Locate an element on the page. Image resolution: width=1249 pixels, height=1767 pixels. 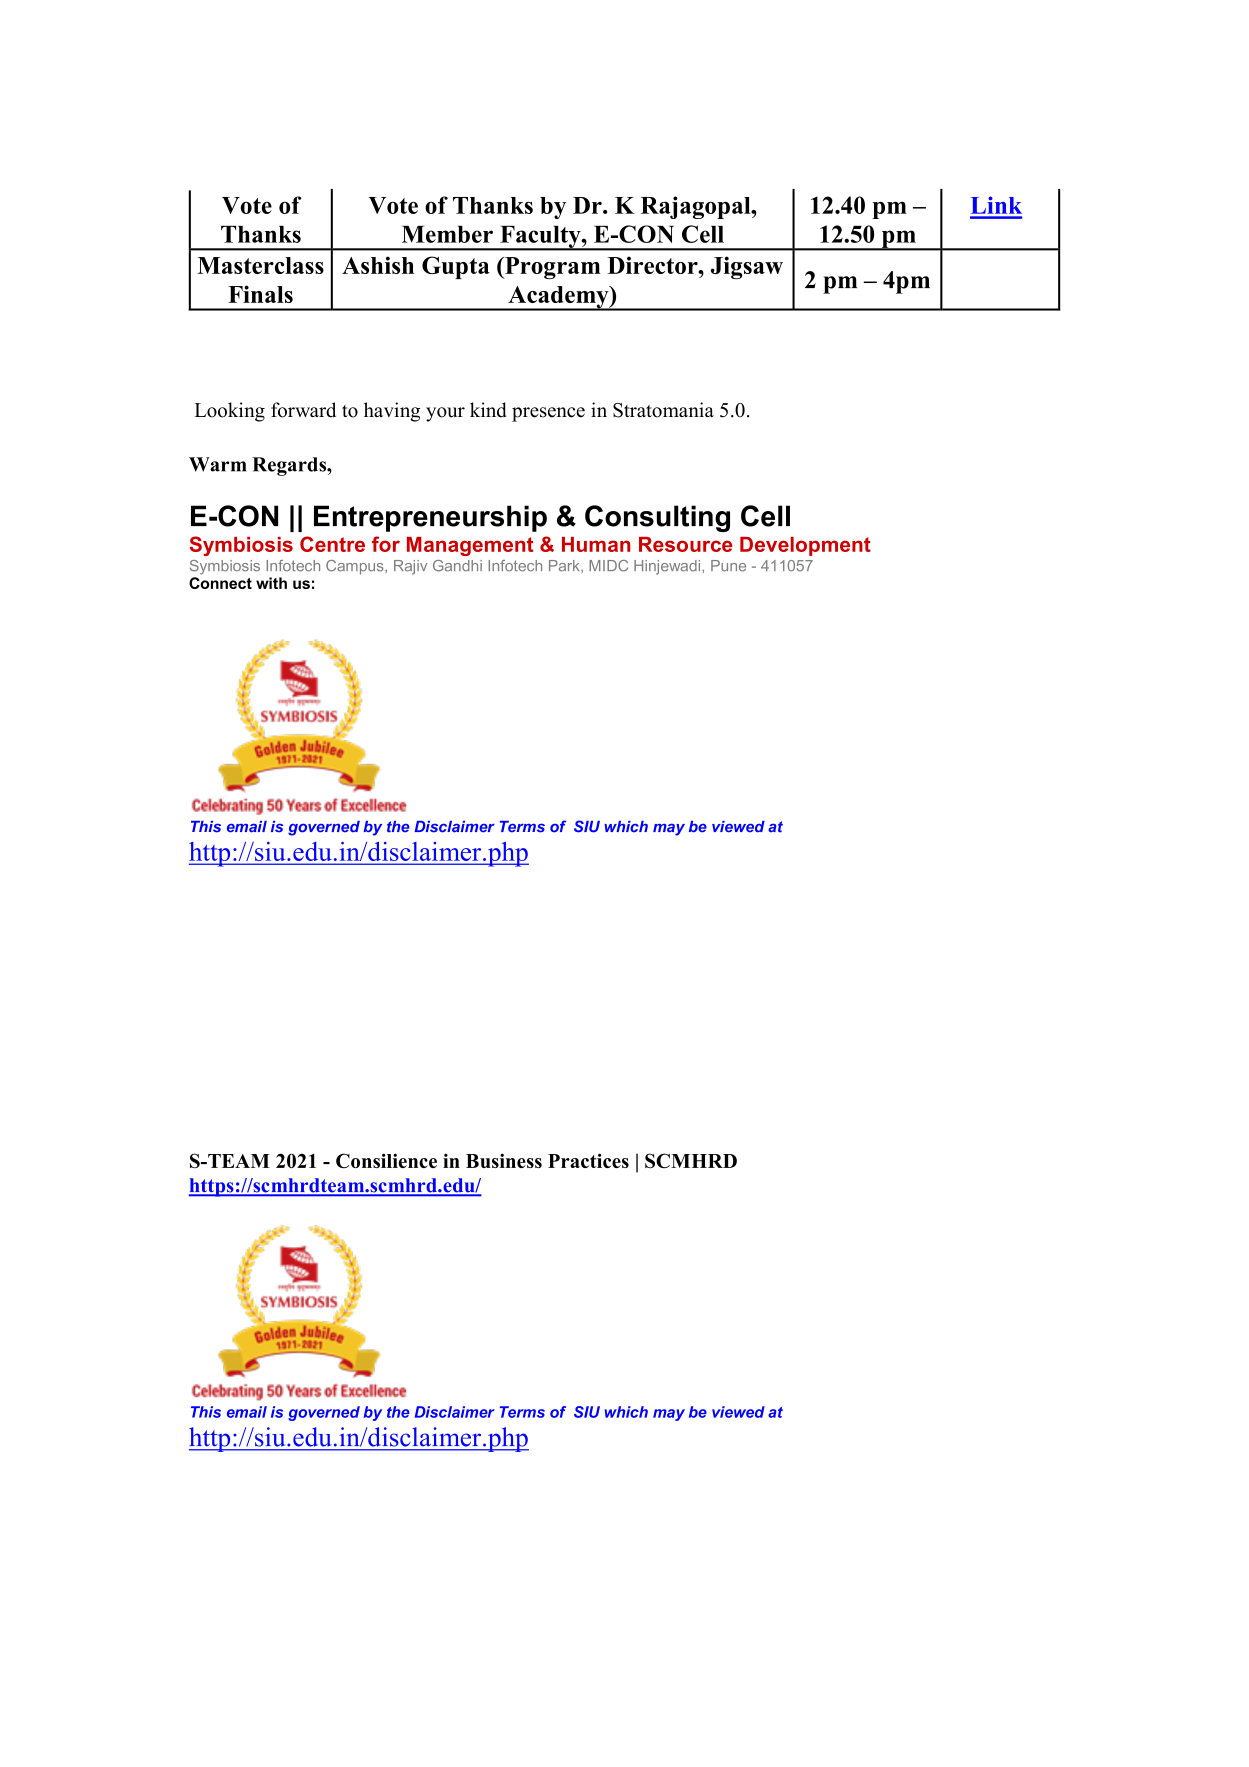
Pune is located at coordinates (728, 566).
